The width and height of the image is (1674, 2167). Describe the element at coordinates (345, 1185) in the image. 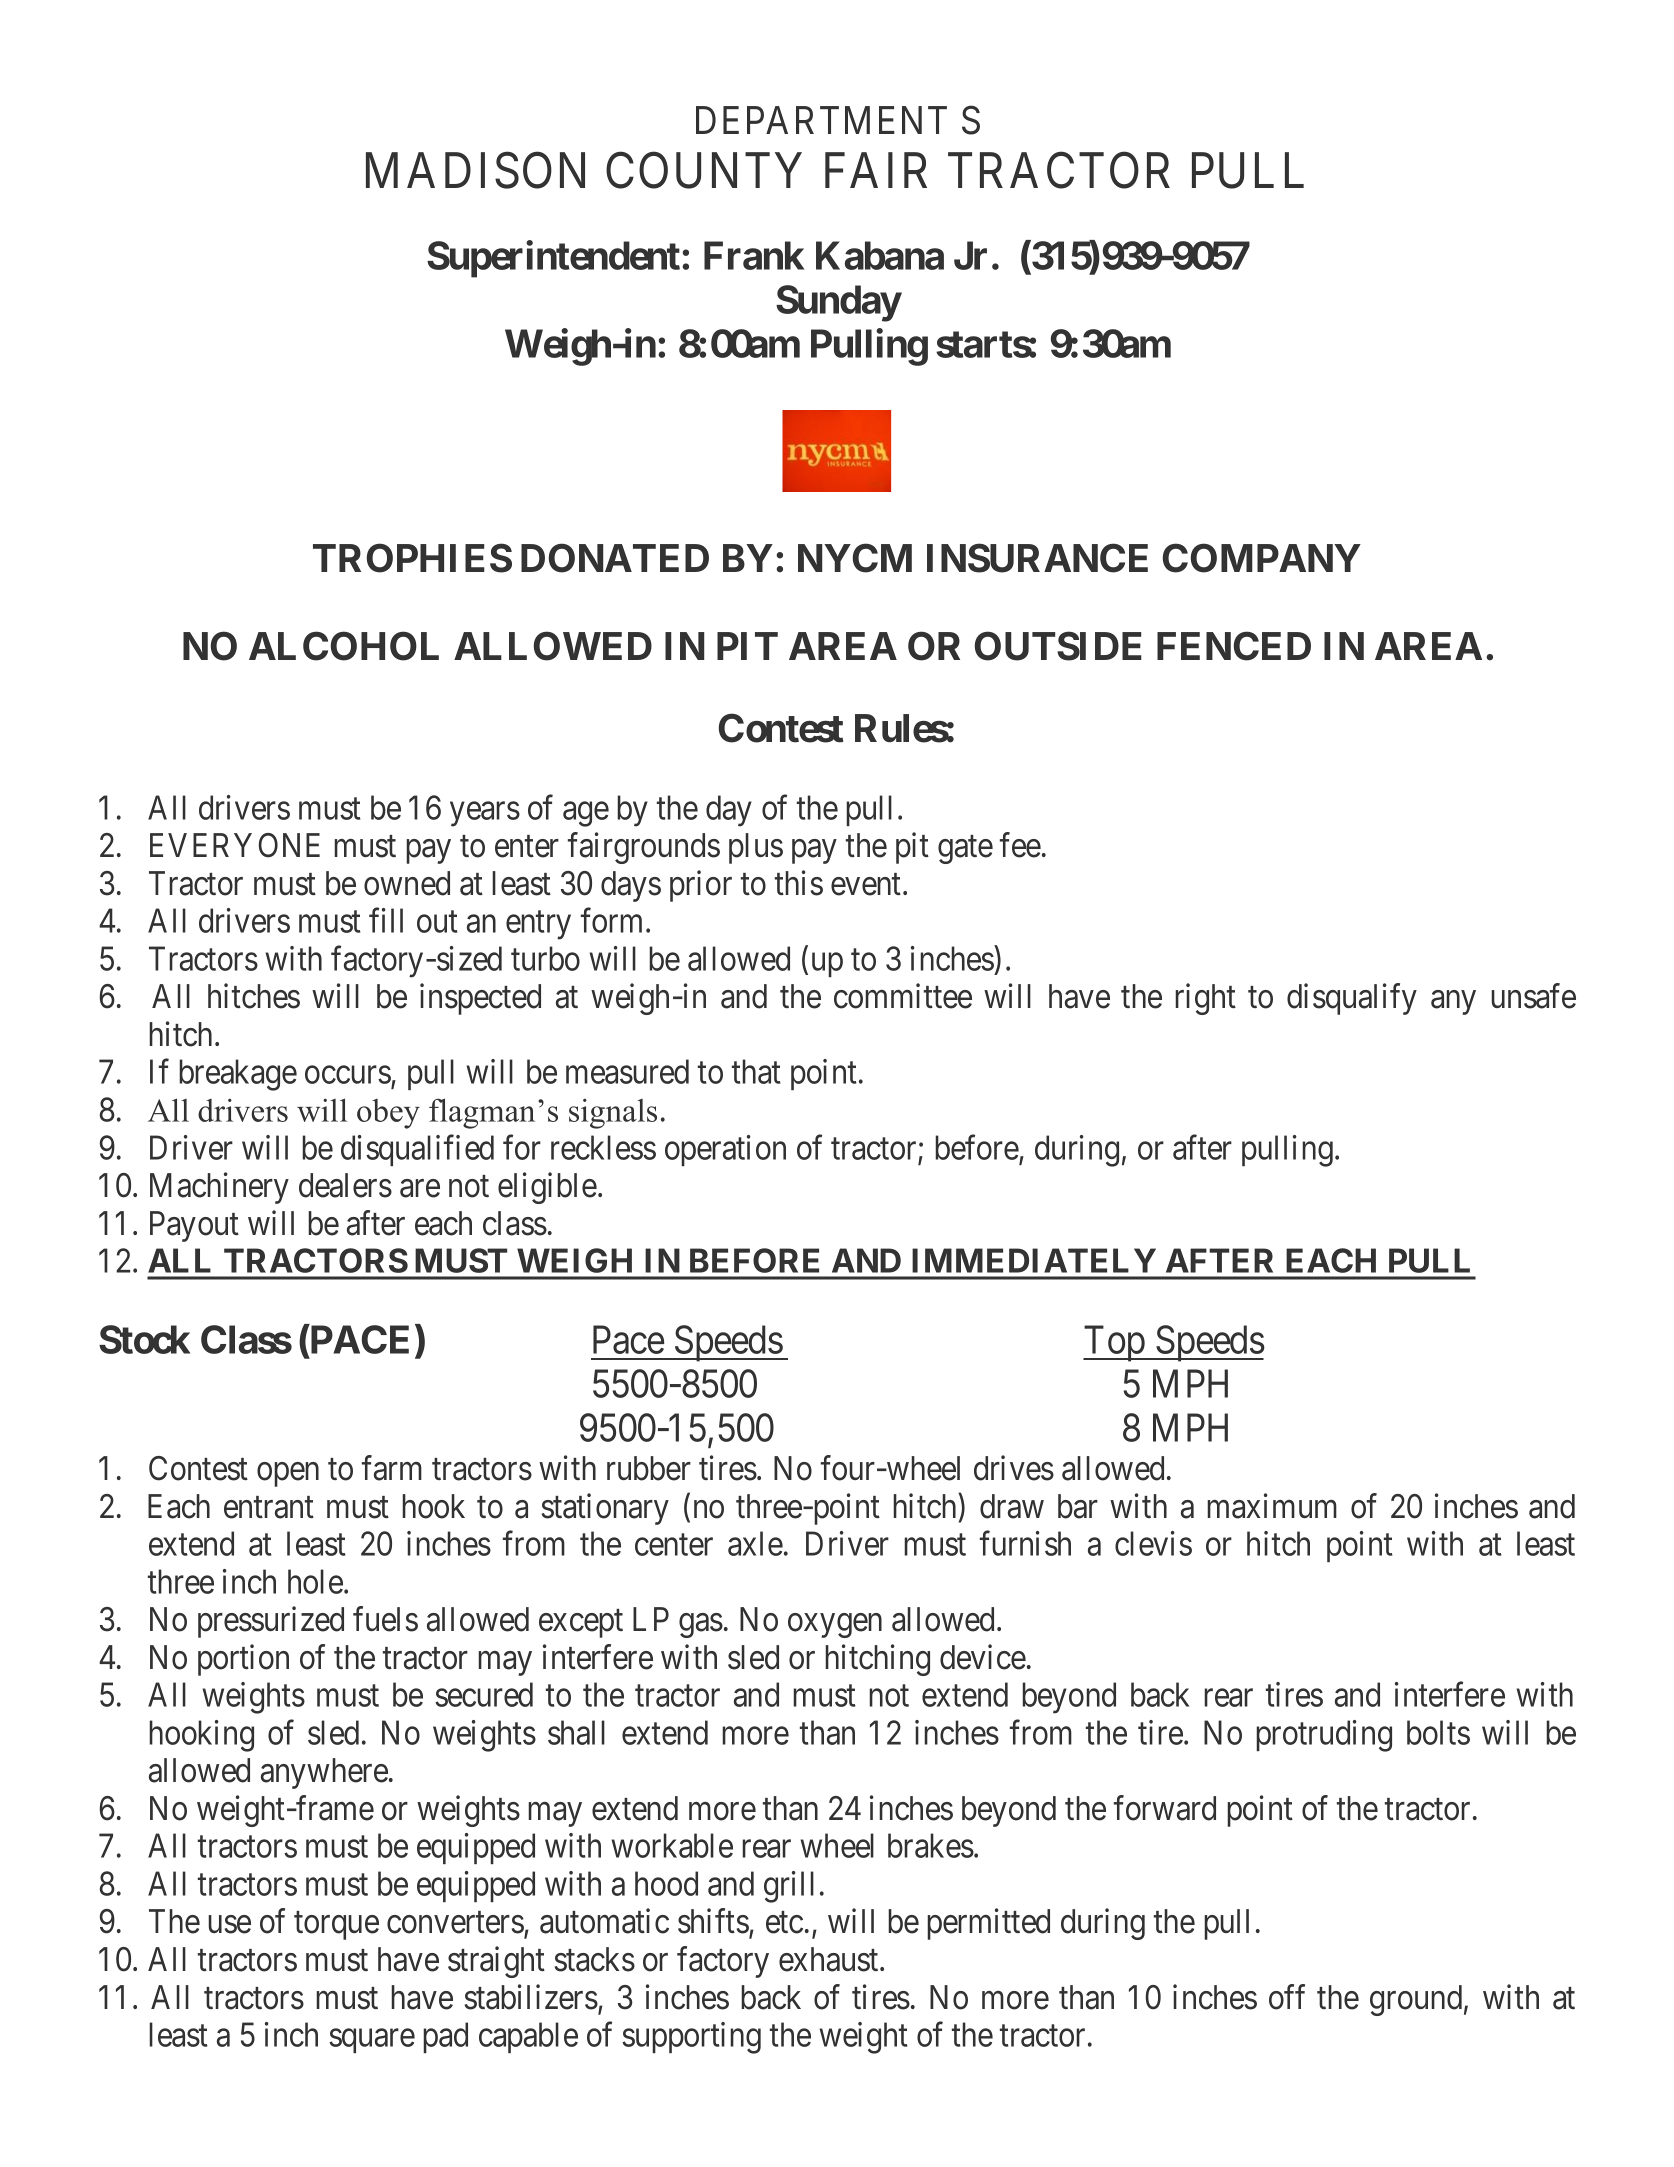

I see `dealers` at that location.
